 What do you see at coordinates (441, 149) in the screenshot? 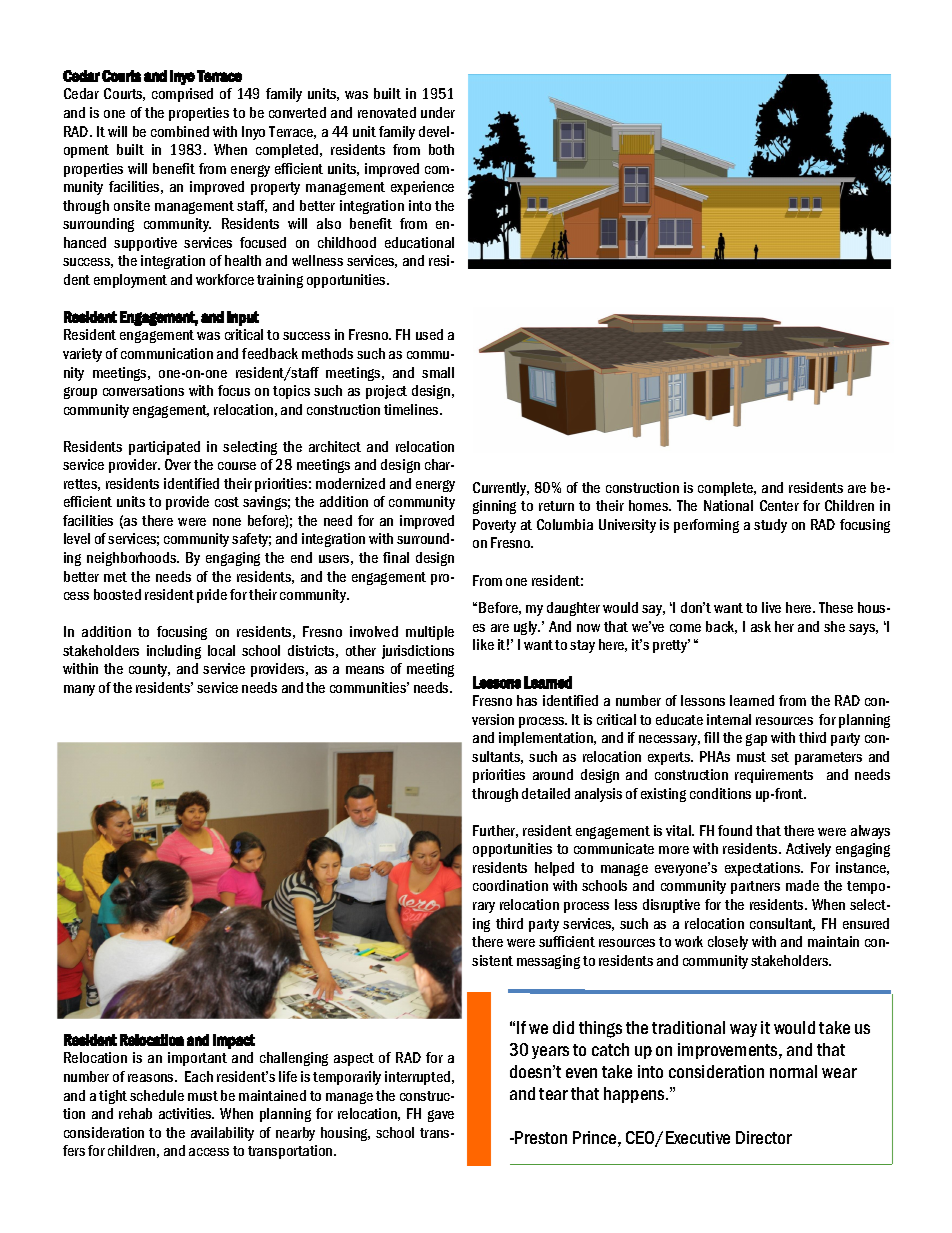
I see `both` at bounding box center [441, 149].
